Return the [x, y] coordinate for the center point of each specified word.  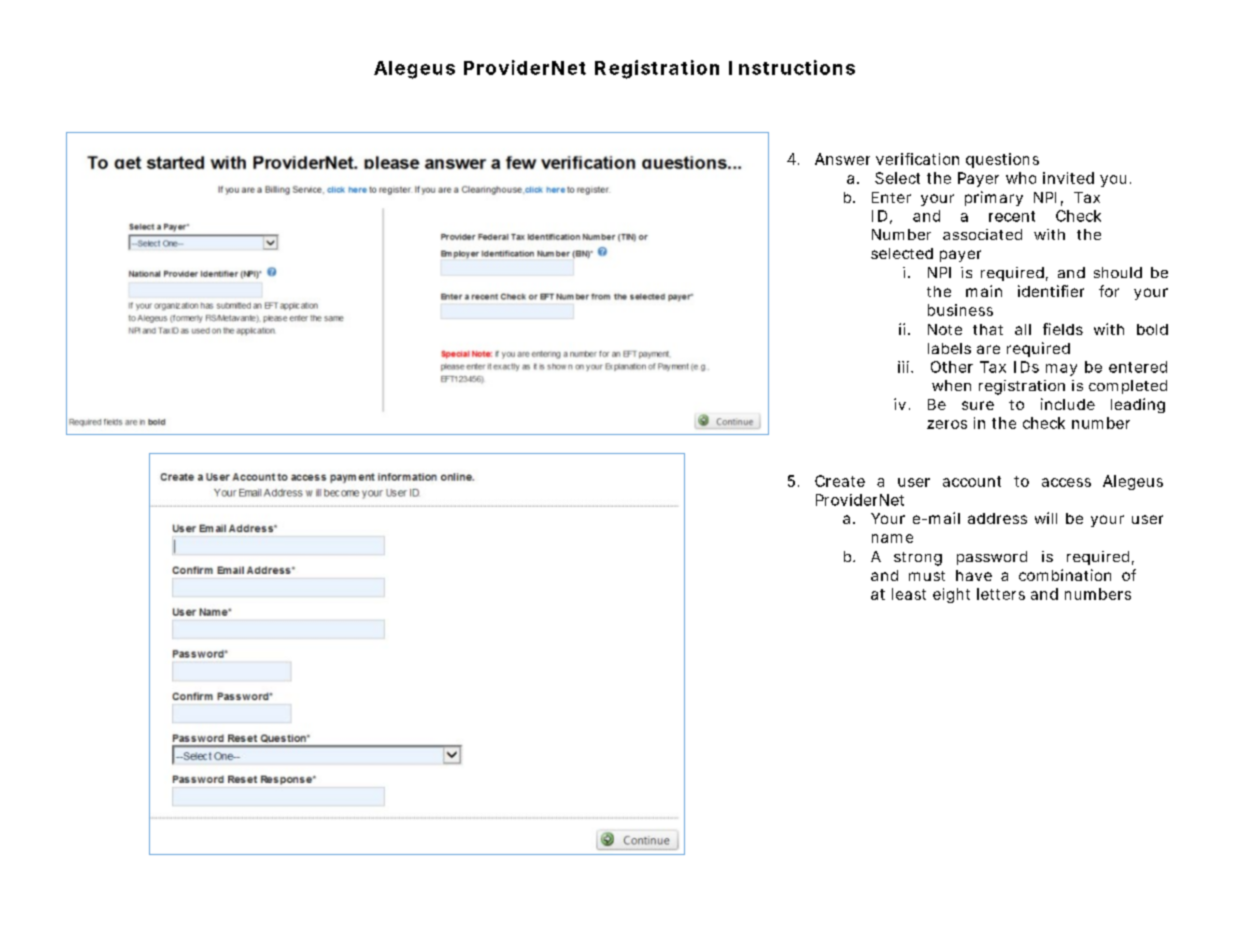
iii [903, 367]
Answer [842, 159]
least [909, 594]
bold [1152, 329]
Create [840, 481]
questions [1002, 160]
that [988, 329]
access [1066, 482]
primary [994, 198]
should [1118, 272]
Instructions [792, 67]
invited [1068, 178]
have [974, 575]
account [972, 481]
